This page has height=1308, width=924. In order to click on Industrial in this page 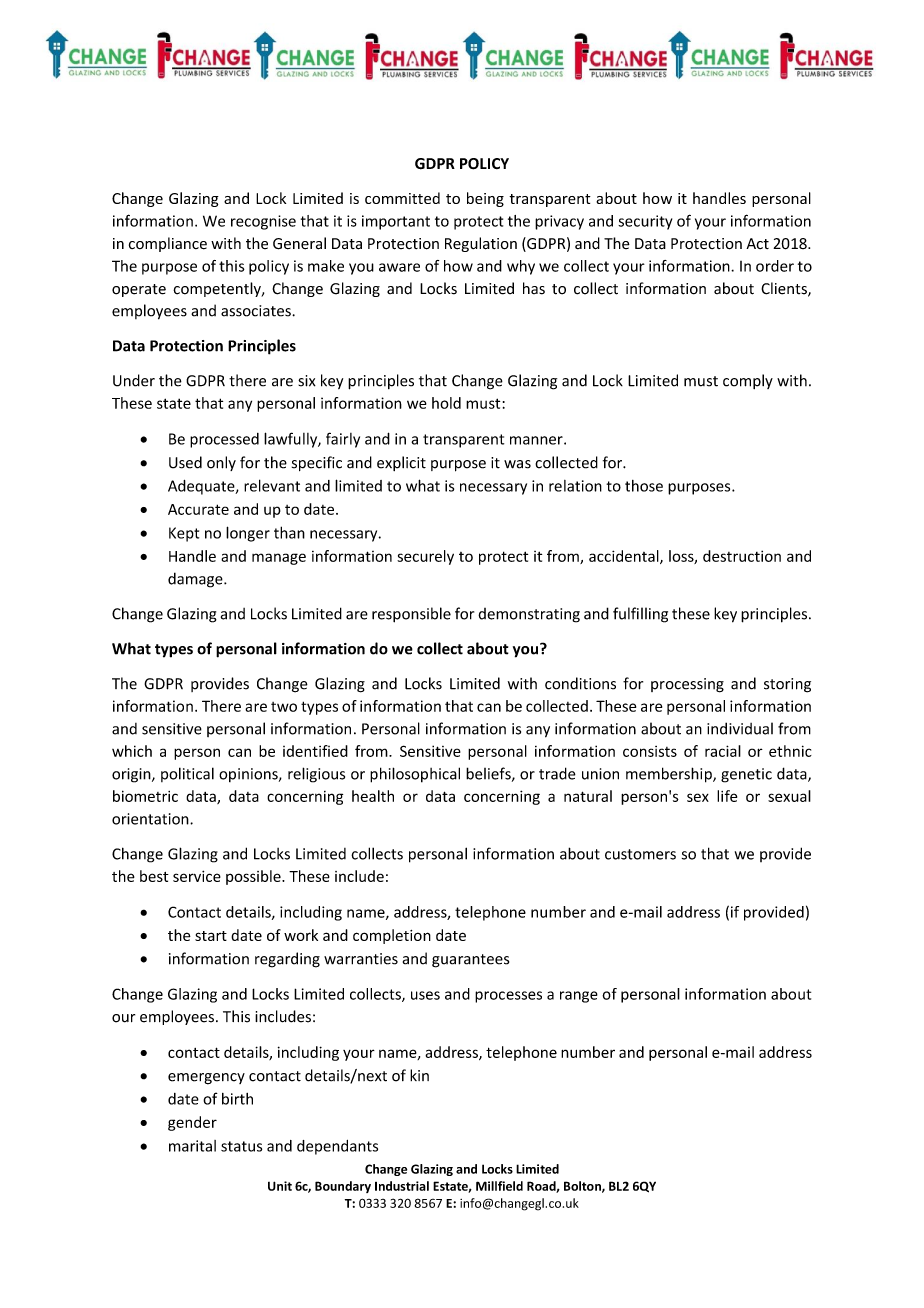, I will do `click(402, 1186)`.
